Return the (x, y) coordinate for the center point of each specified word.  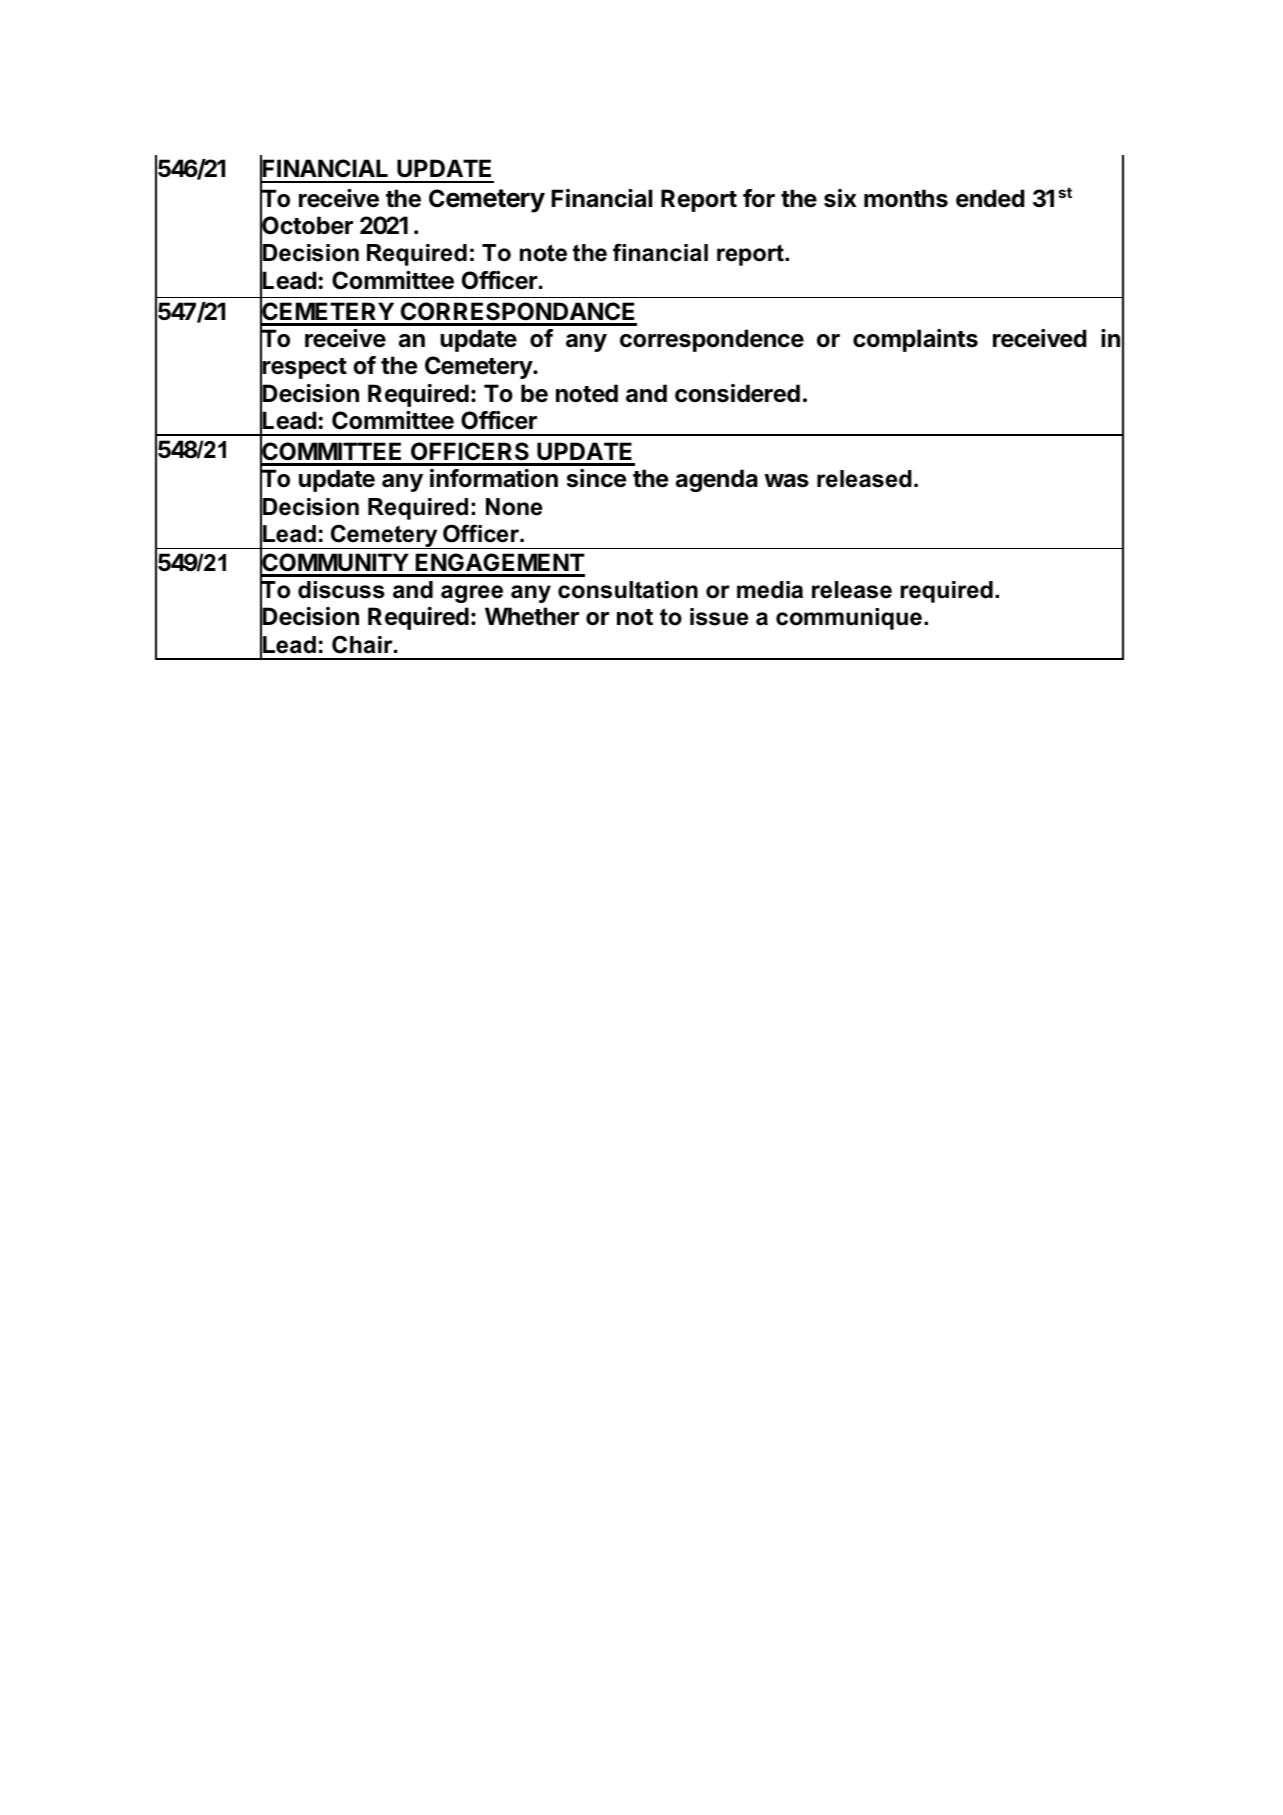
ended (990, 198)
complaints (915, 340)
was (786, 481)
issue (719, 617)
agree (472, 594)
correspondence (712, 340)
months (906, 198)
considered (737, 393)
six (840, 198)
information (494, 478)
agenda (717, 480)
